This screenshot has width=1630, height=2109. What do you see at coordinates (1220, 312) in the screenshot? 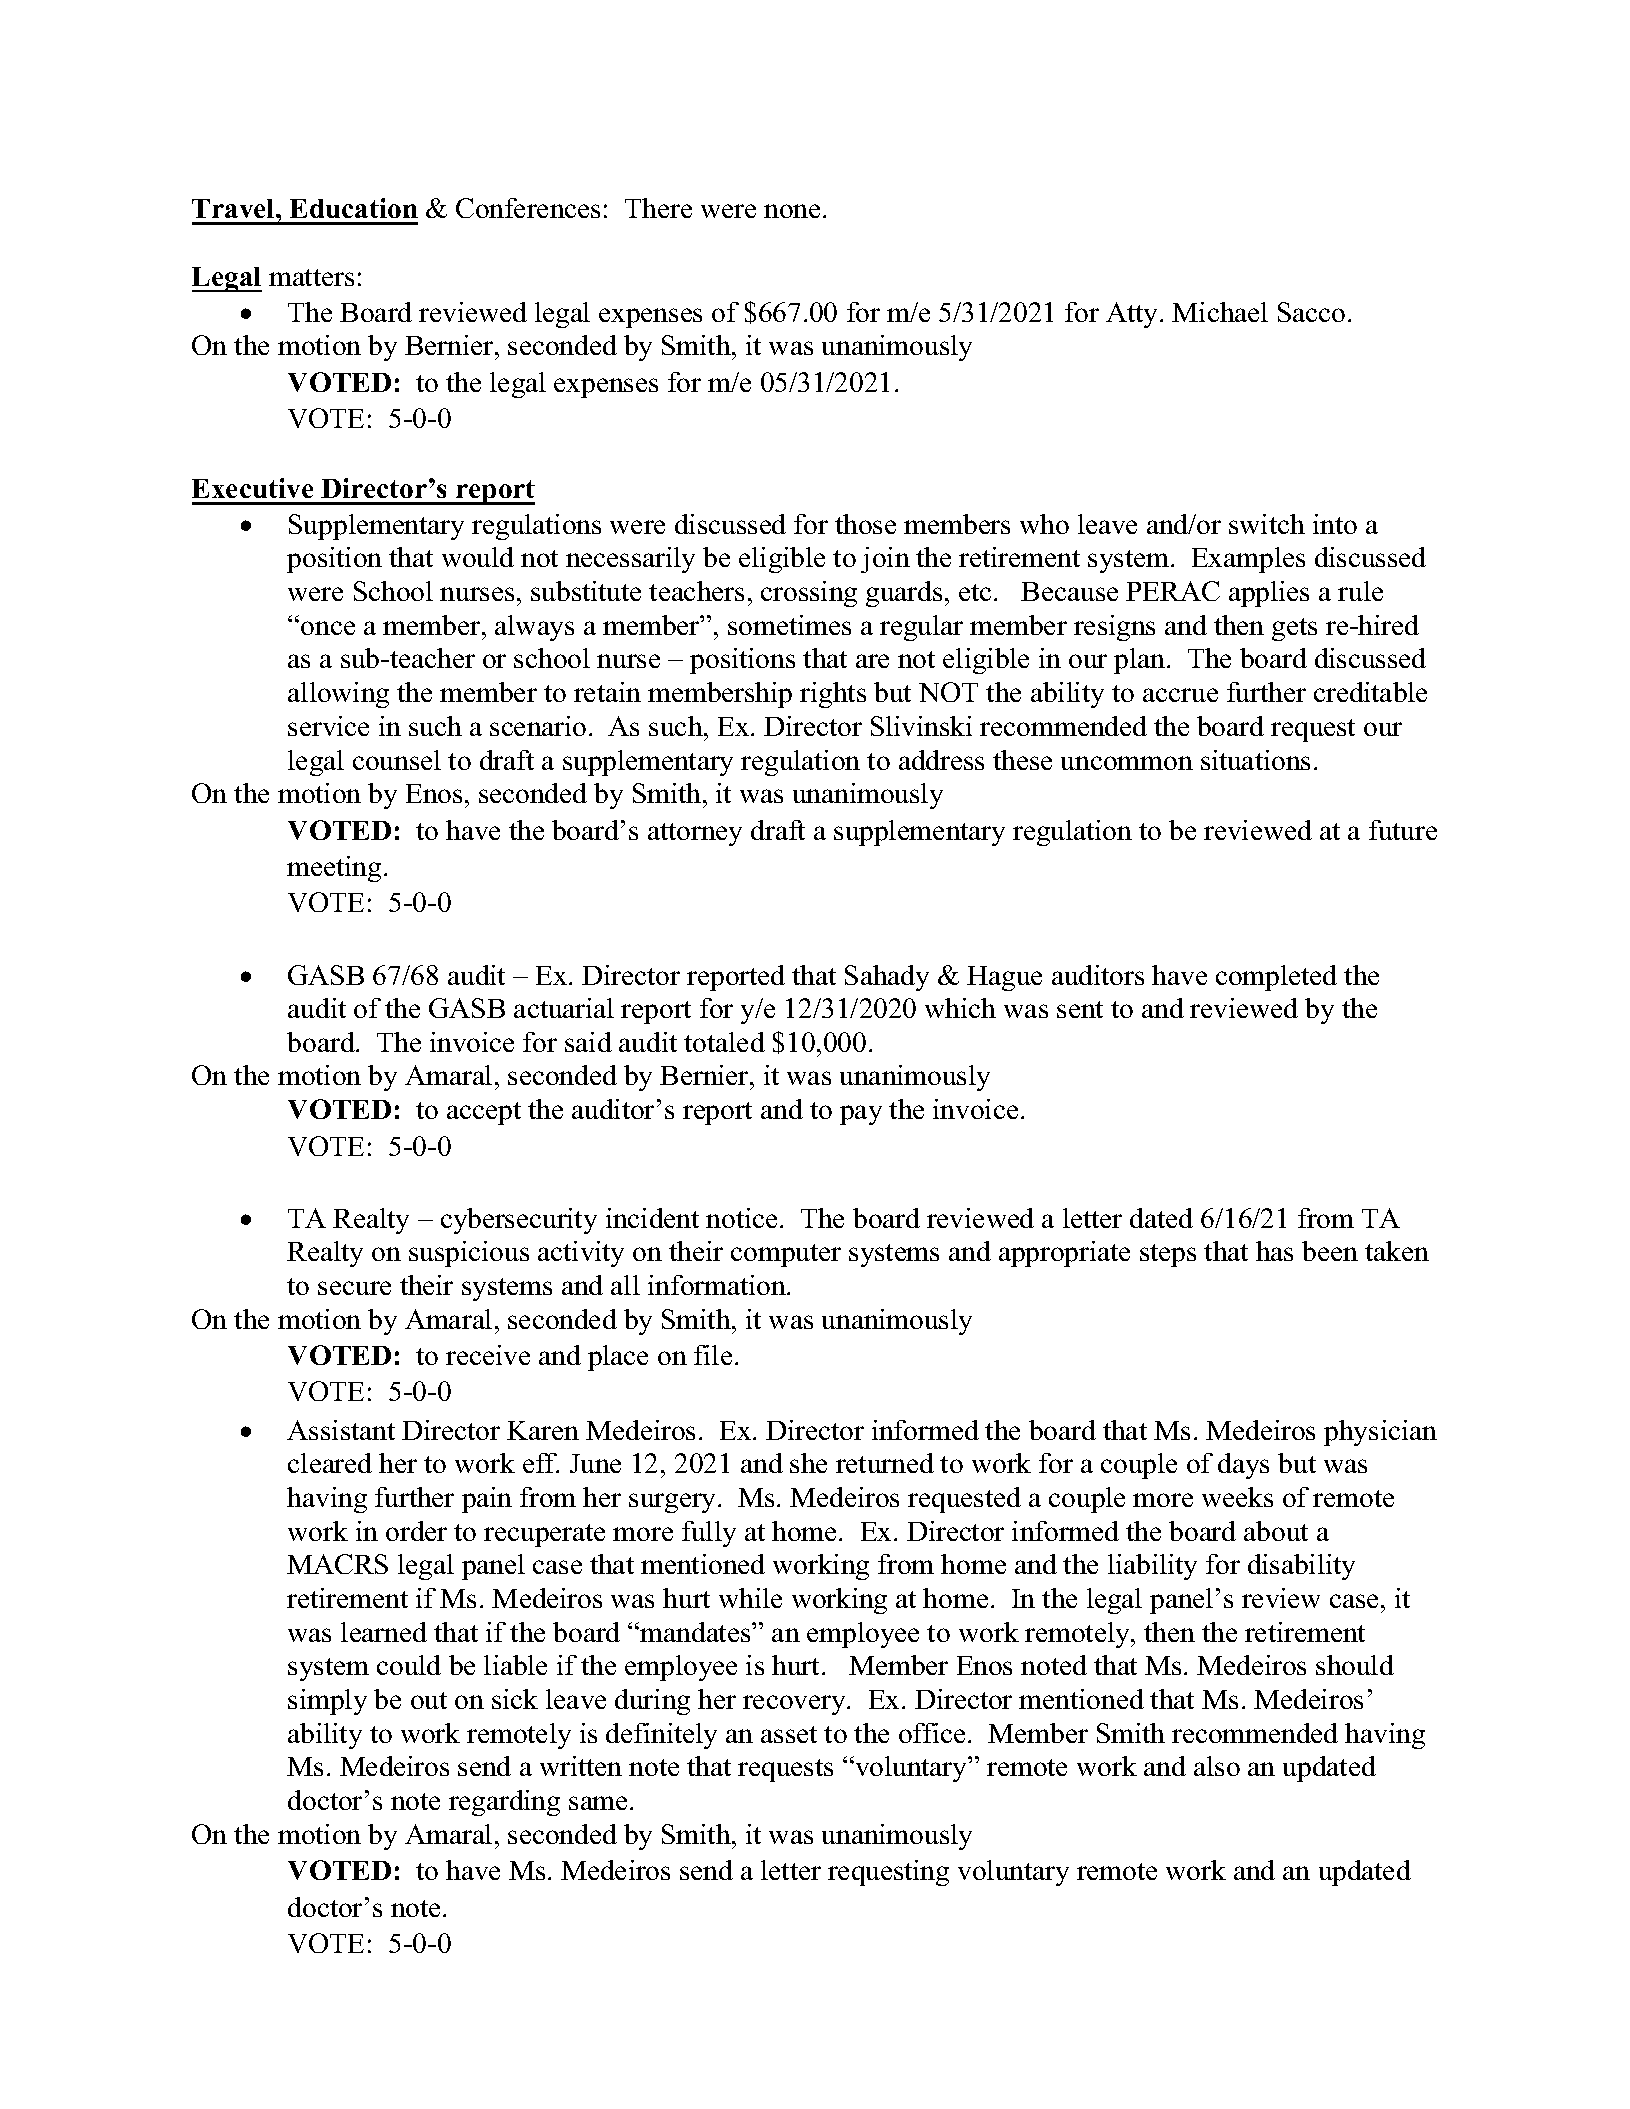
I see `Michael` at bounding box center [1220, 312].
